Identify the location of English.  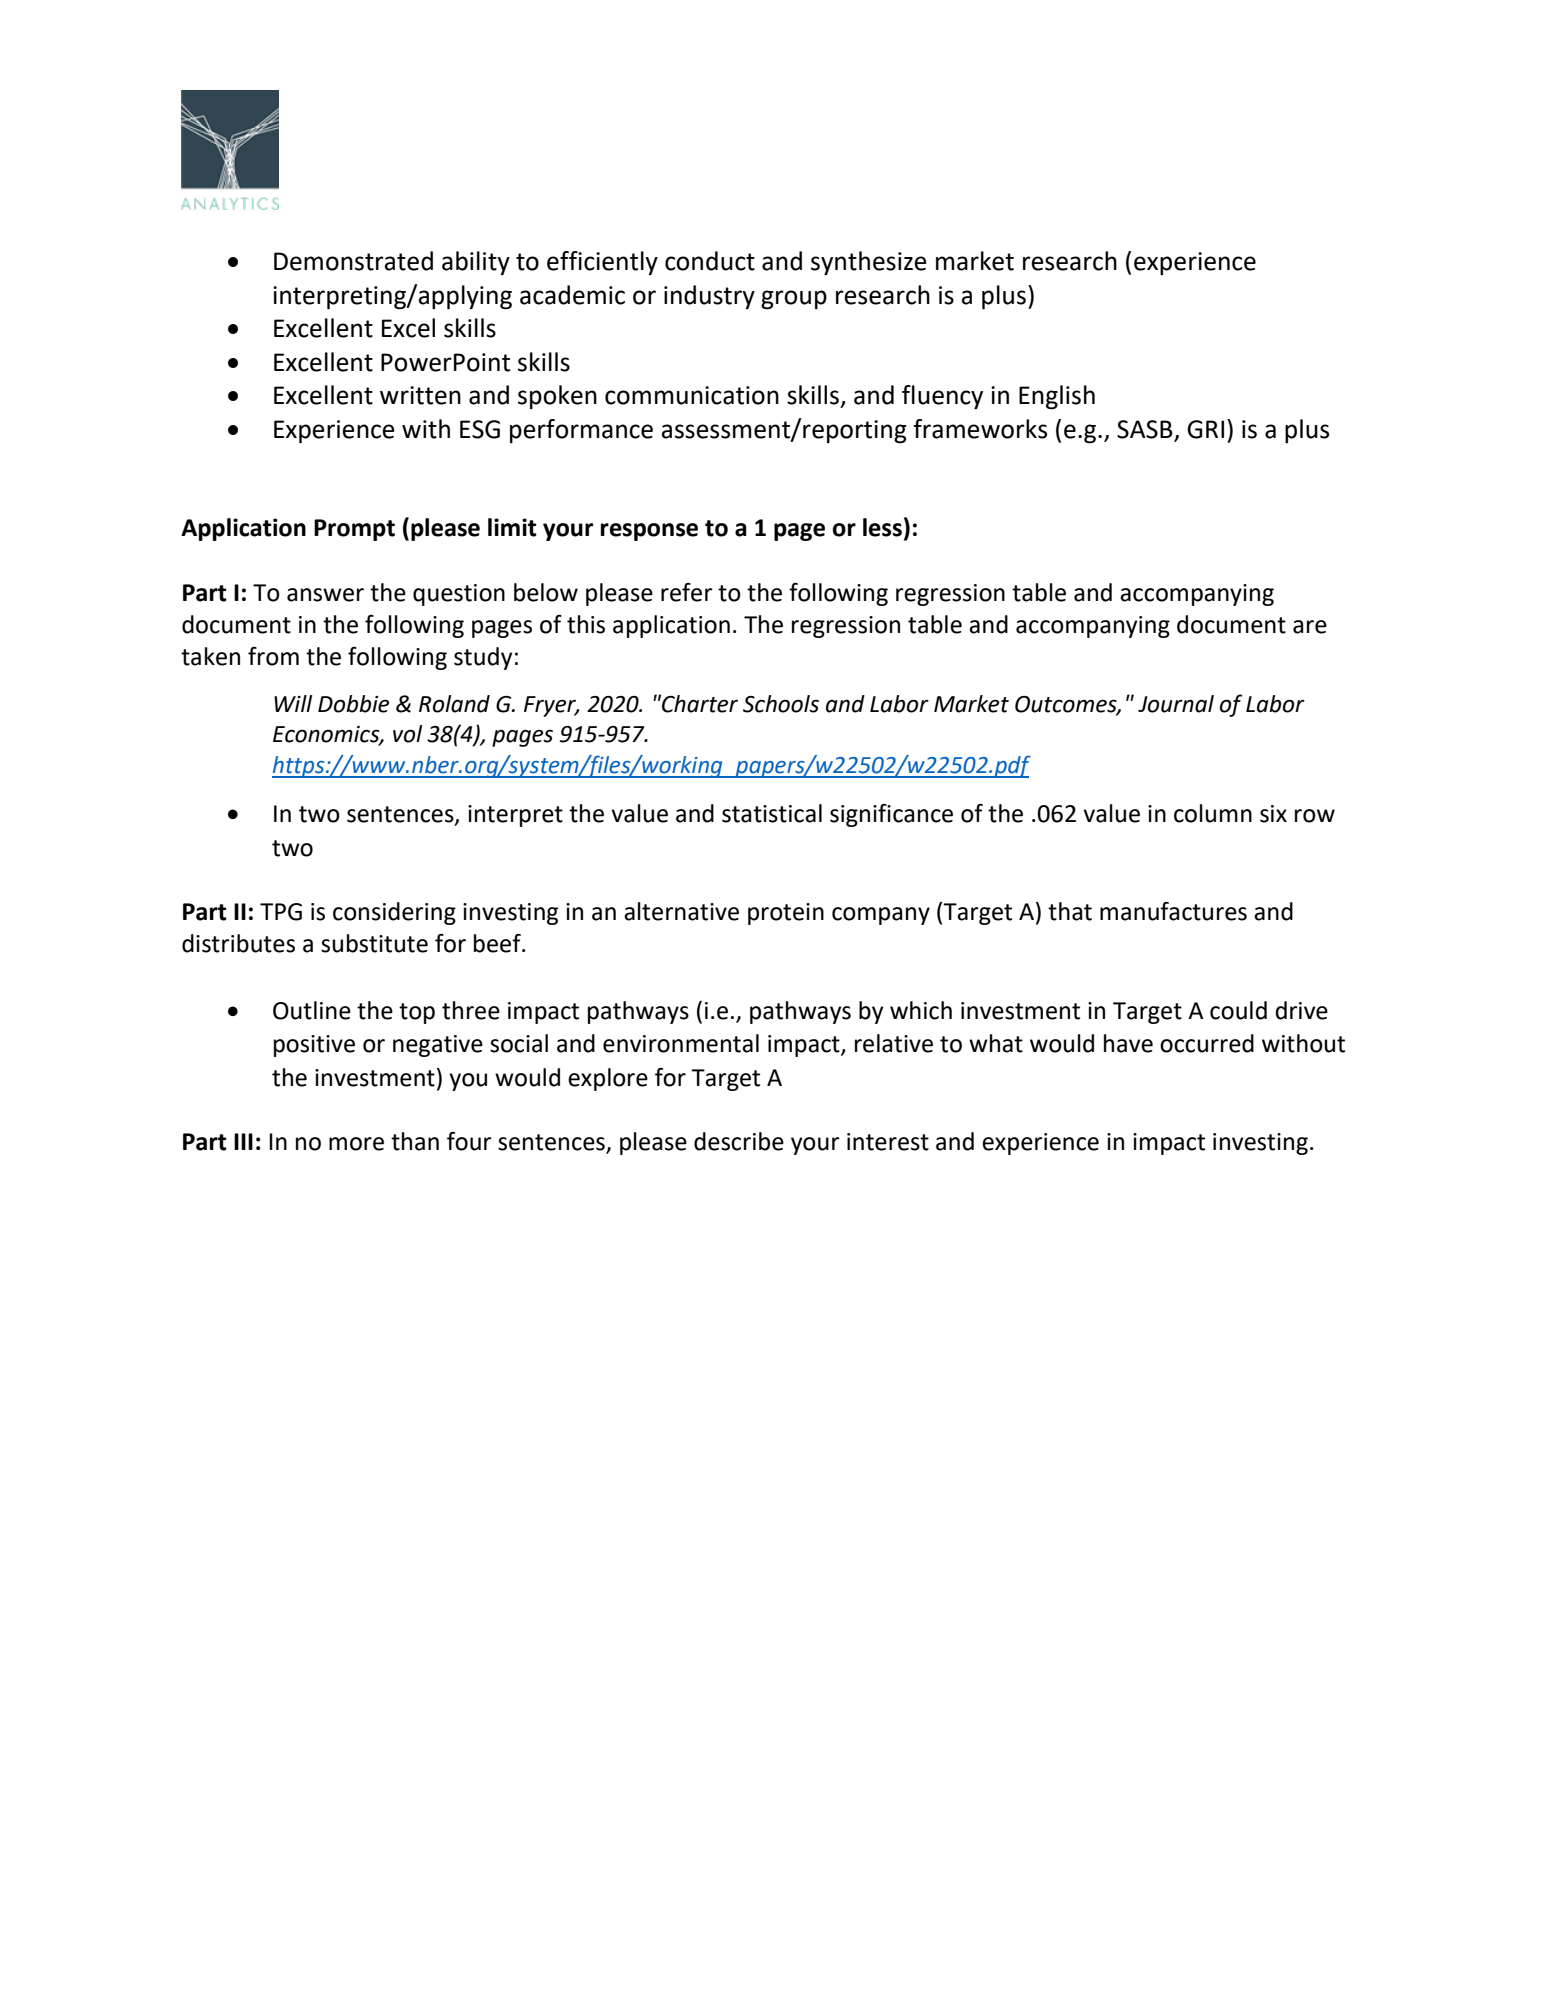
(1057, 397).
